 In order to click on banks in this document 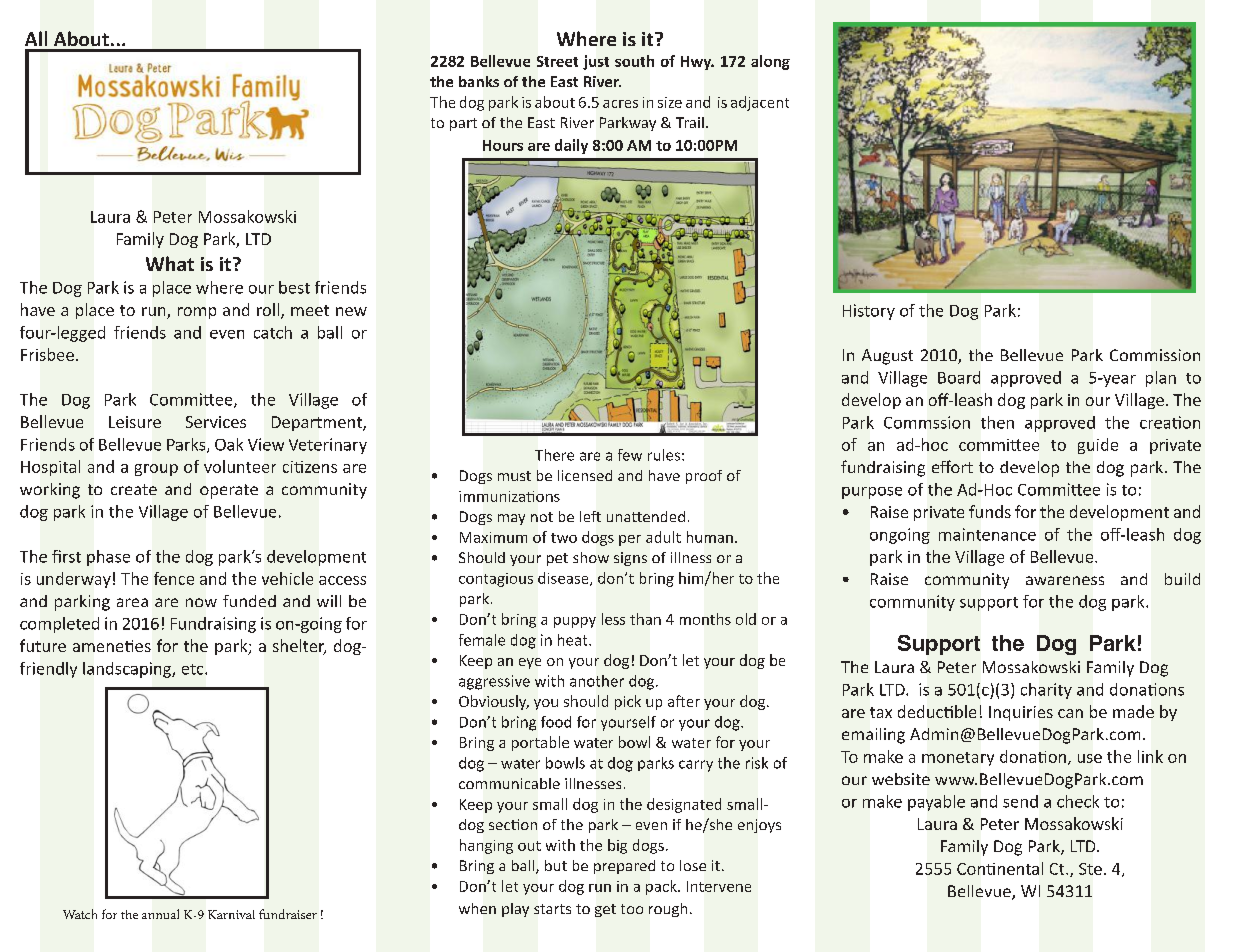, I will do `click(479, 81)`.
